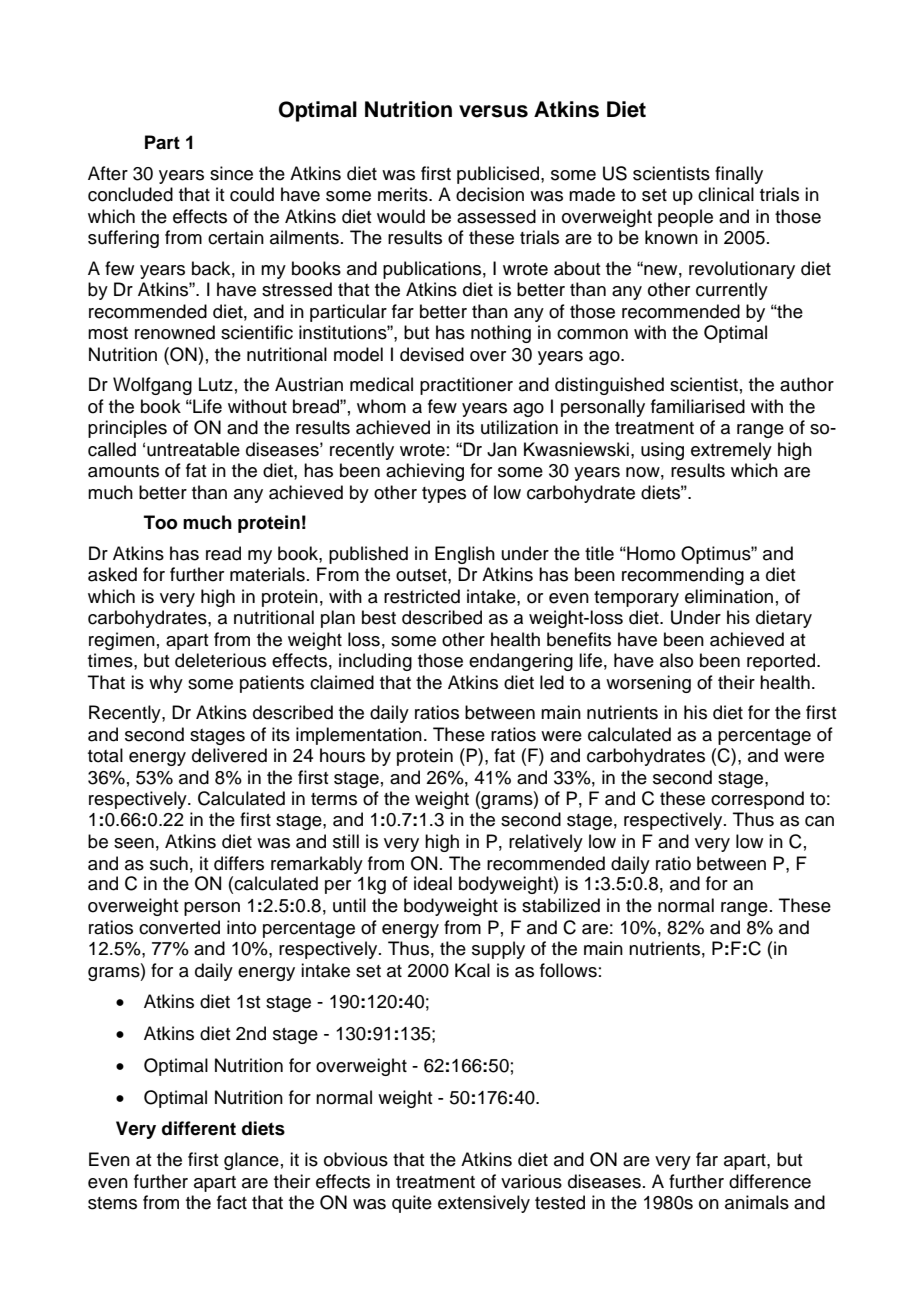 The image size is (924, 1308). Describe the element at coordinates (220, 660) in the screenshot. I see `deleterious` at that location.
